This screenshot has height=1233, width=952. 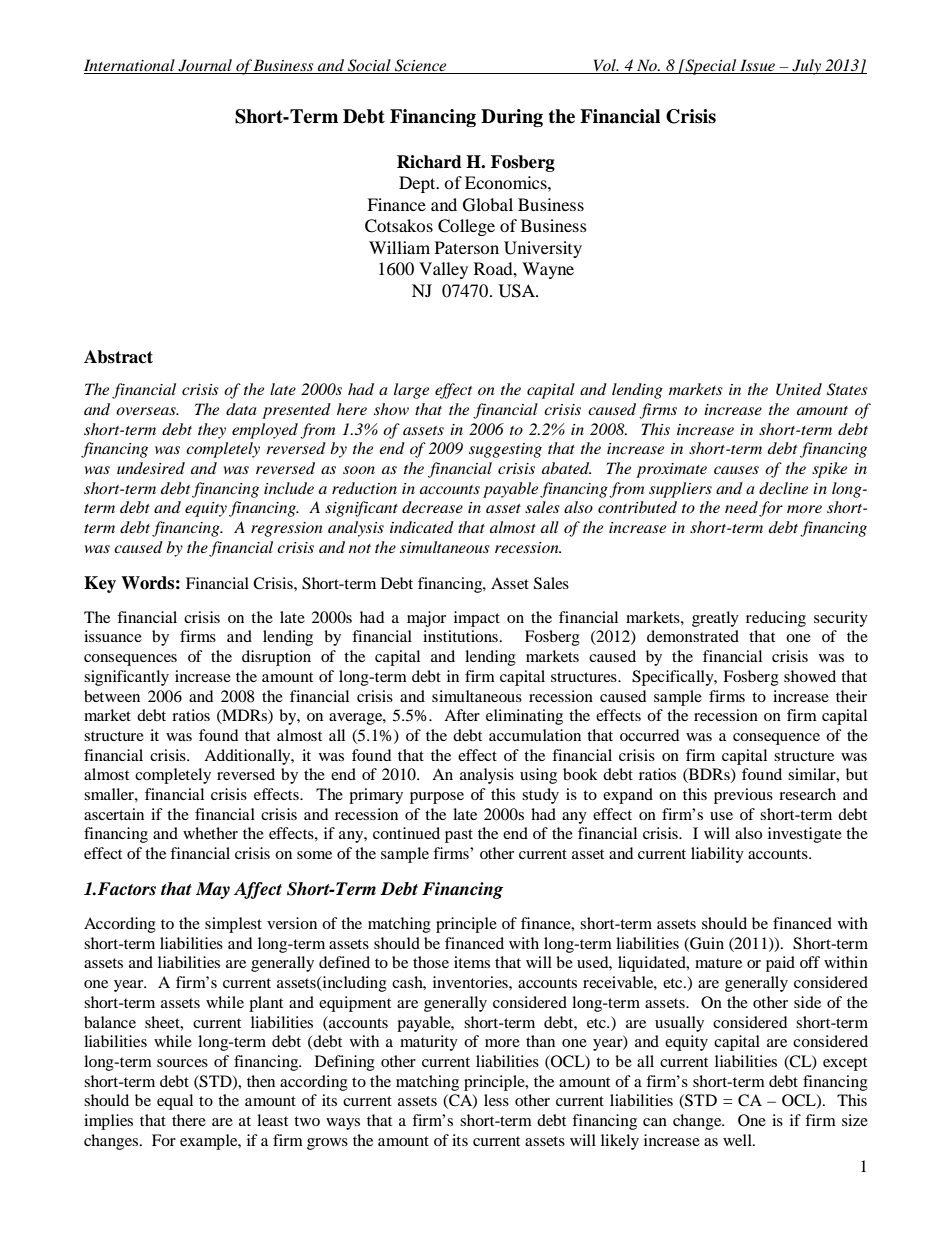 I want to click on previous, so click(x=743, y=796).
